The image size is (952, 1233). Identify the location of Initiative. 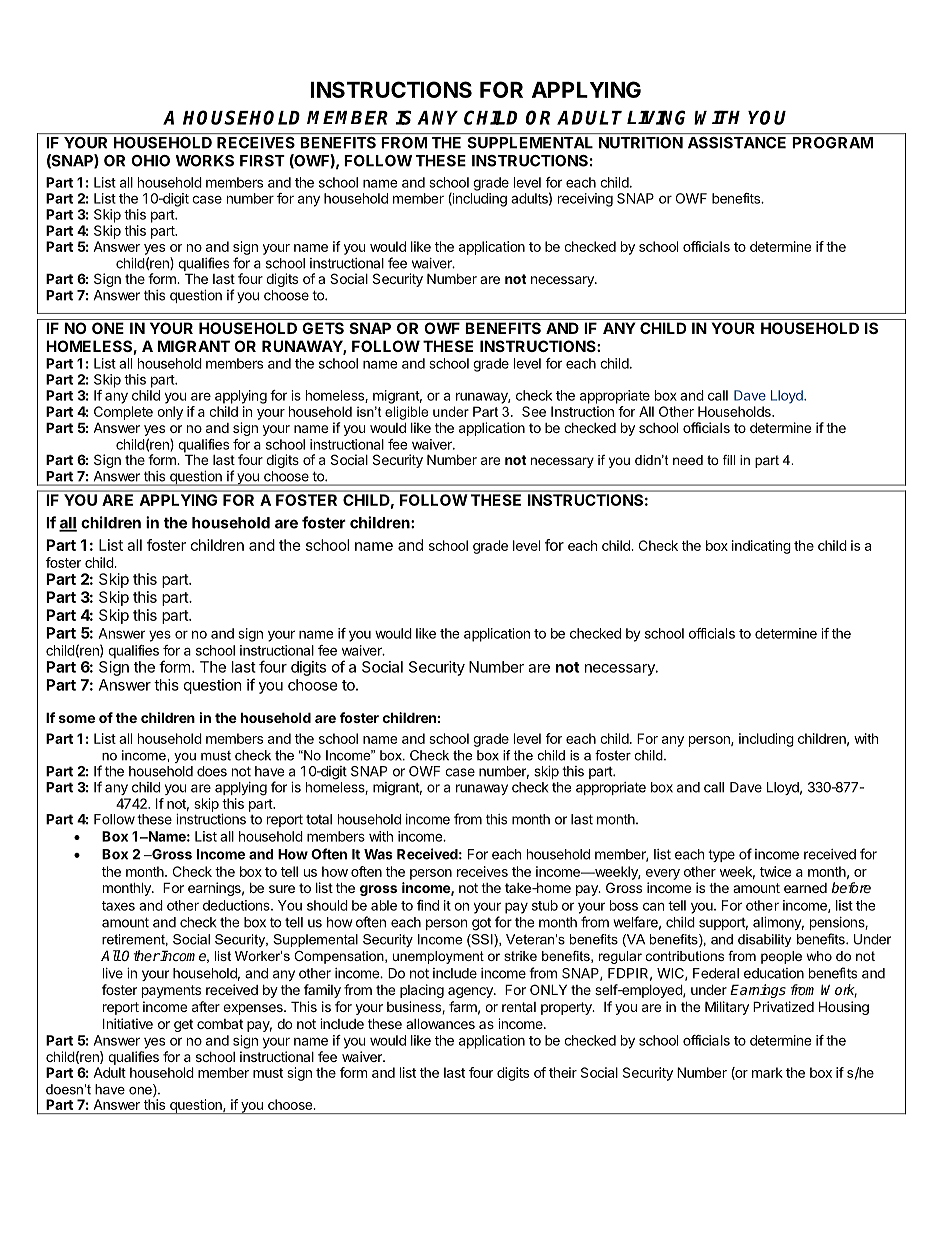
(128, 1023).
